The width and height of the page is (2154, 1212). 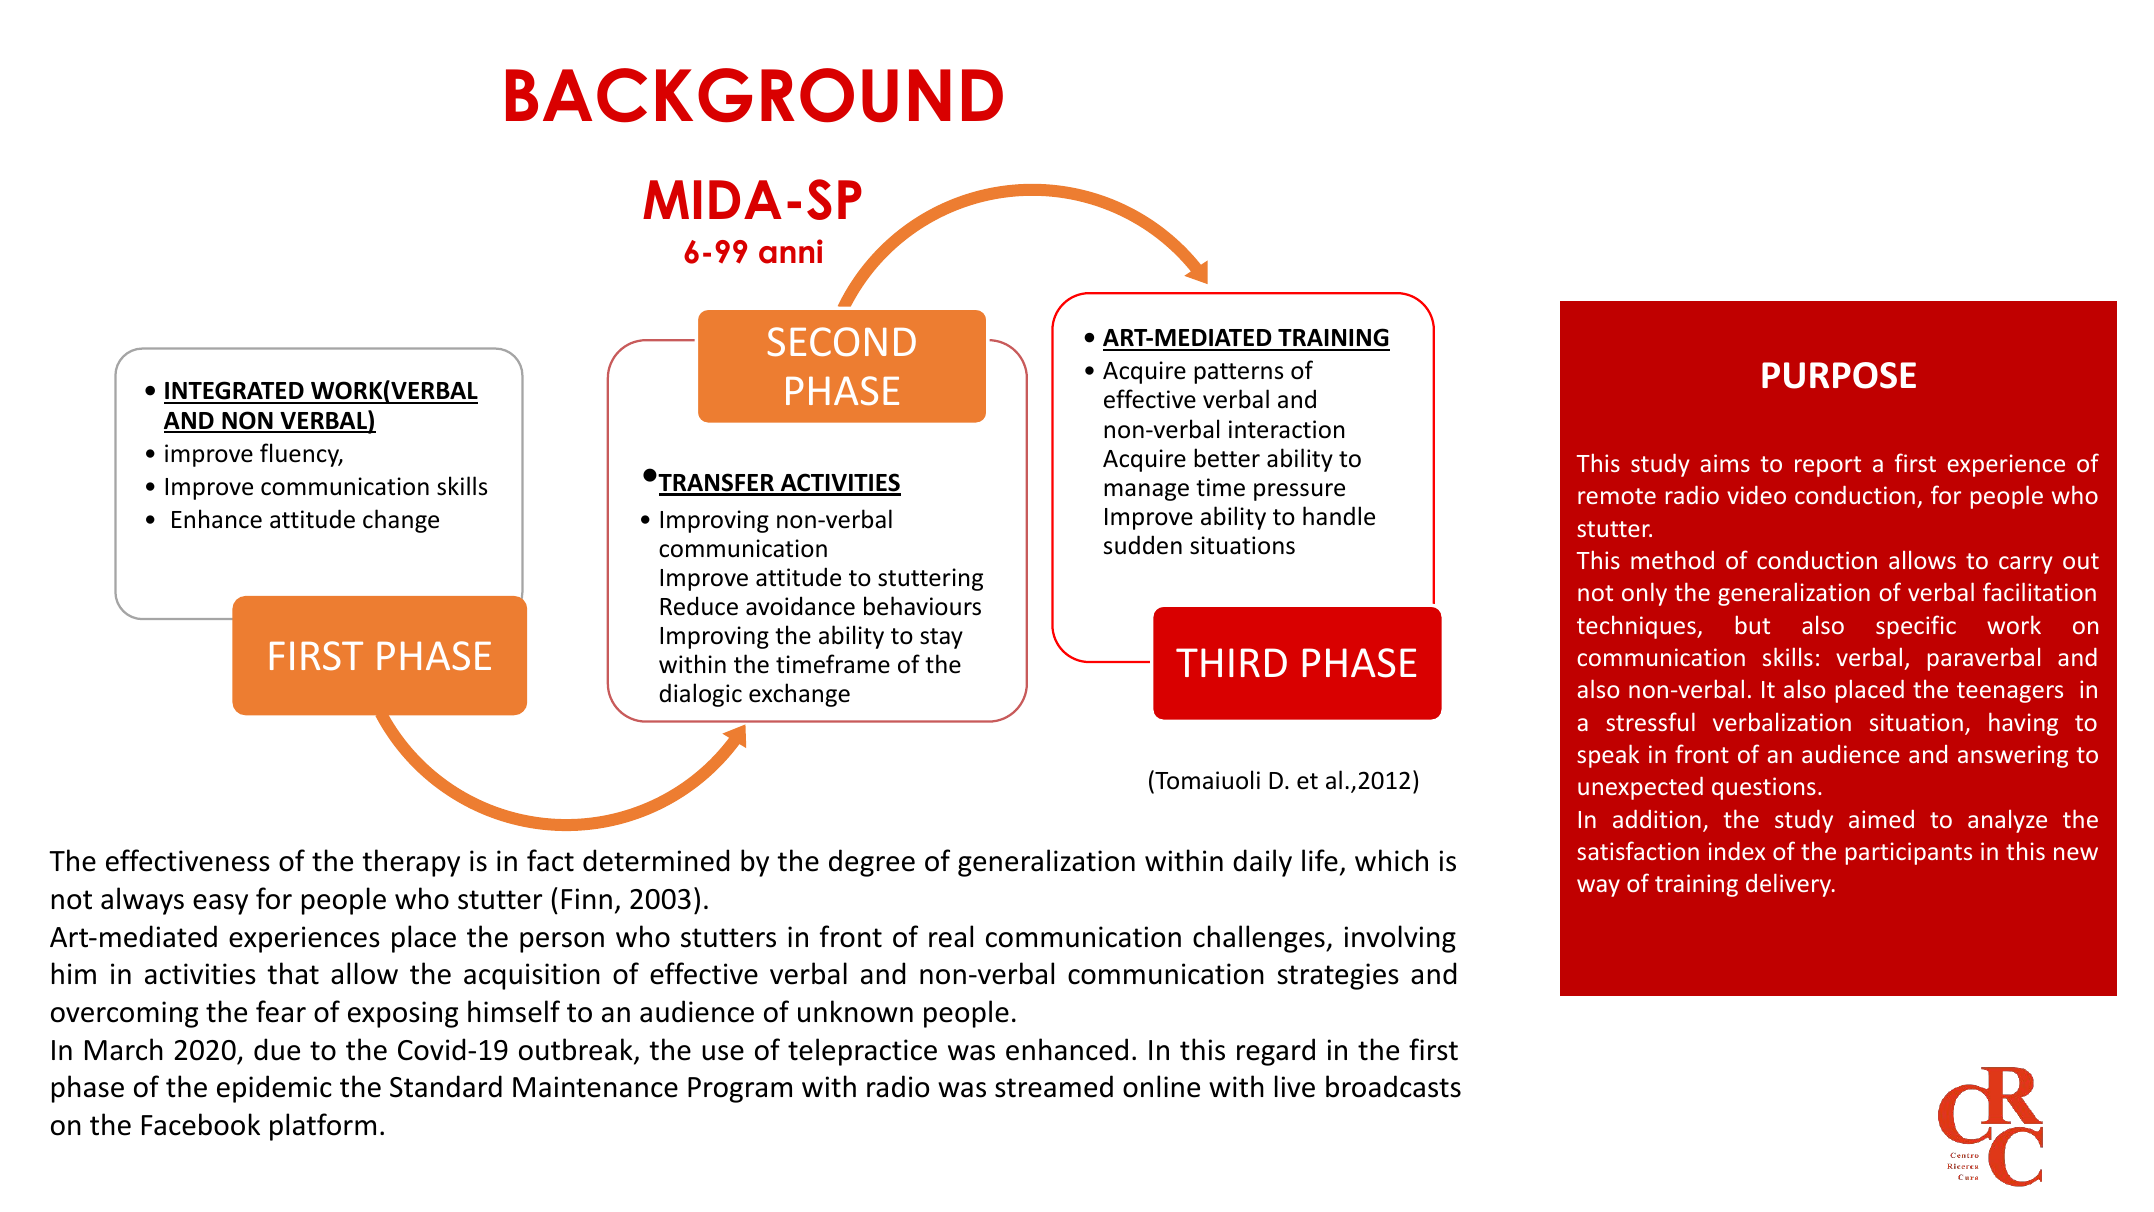 I want to click on questions, so click(x=1764, y=788).
